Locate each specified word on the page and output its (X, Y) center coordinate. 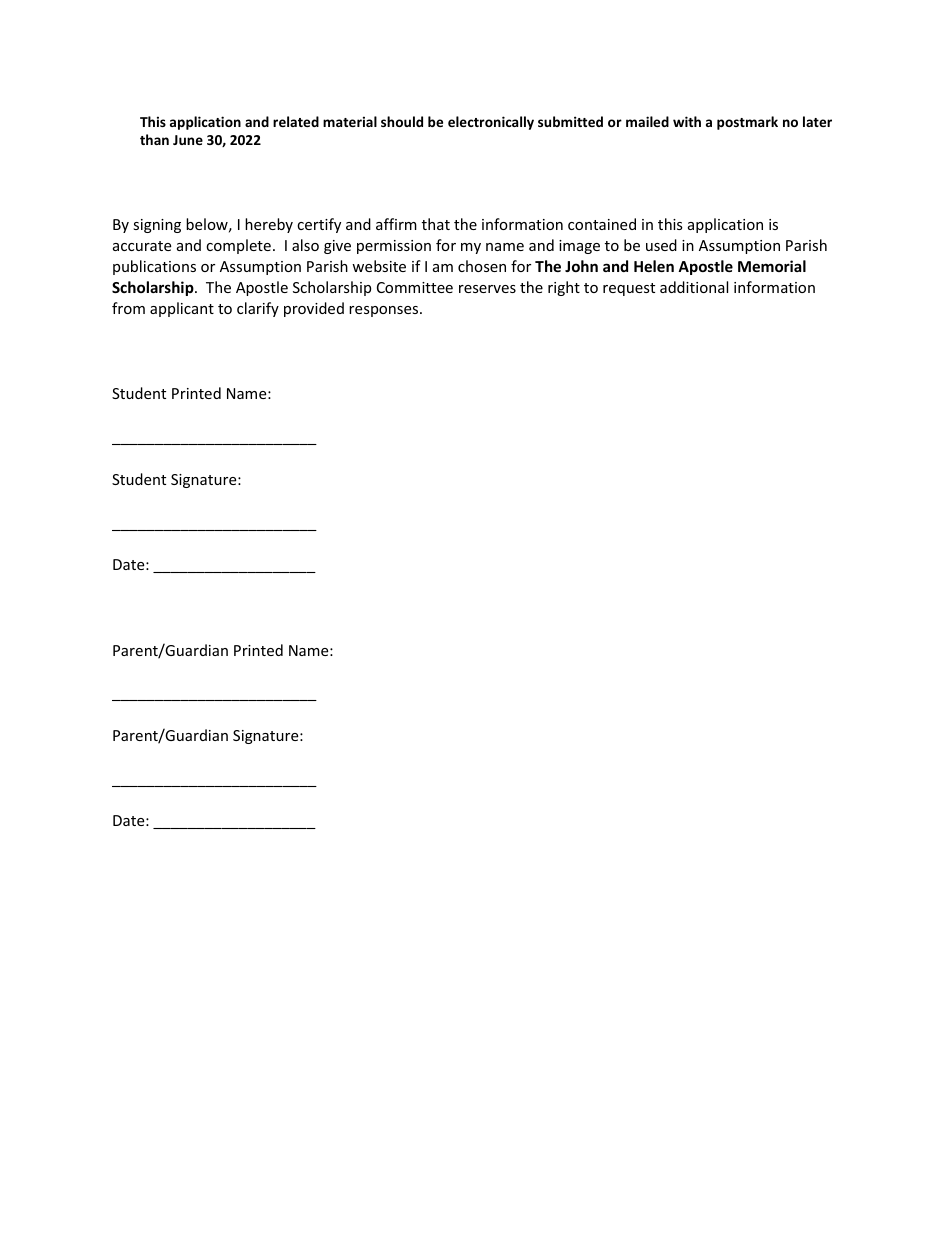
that (436, 224)
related (296, 121)
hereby (269, 225)
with (687, 121)
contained (602, 224)
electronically (491, 123)
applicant (182, 309)
